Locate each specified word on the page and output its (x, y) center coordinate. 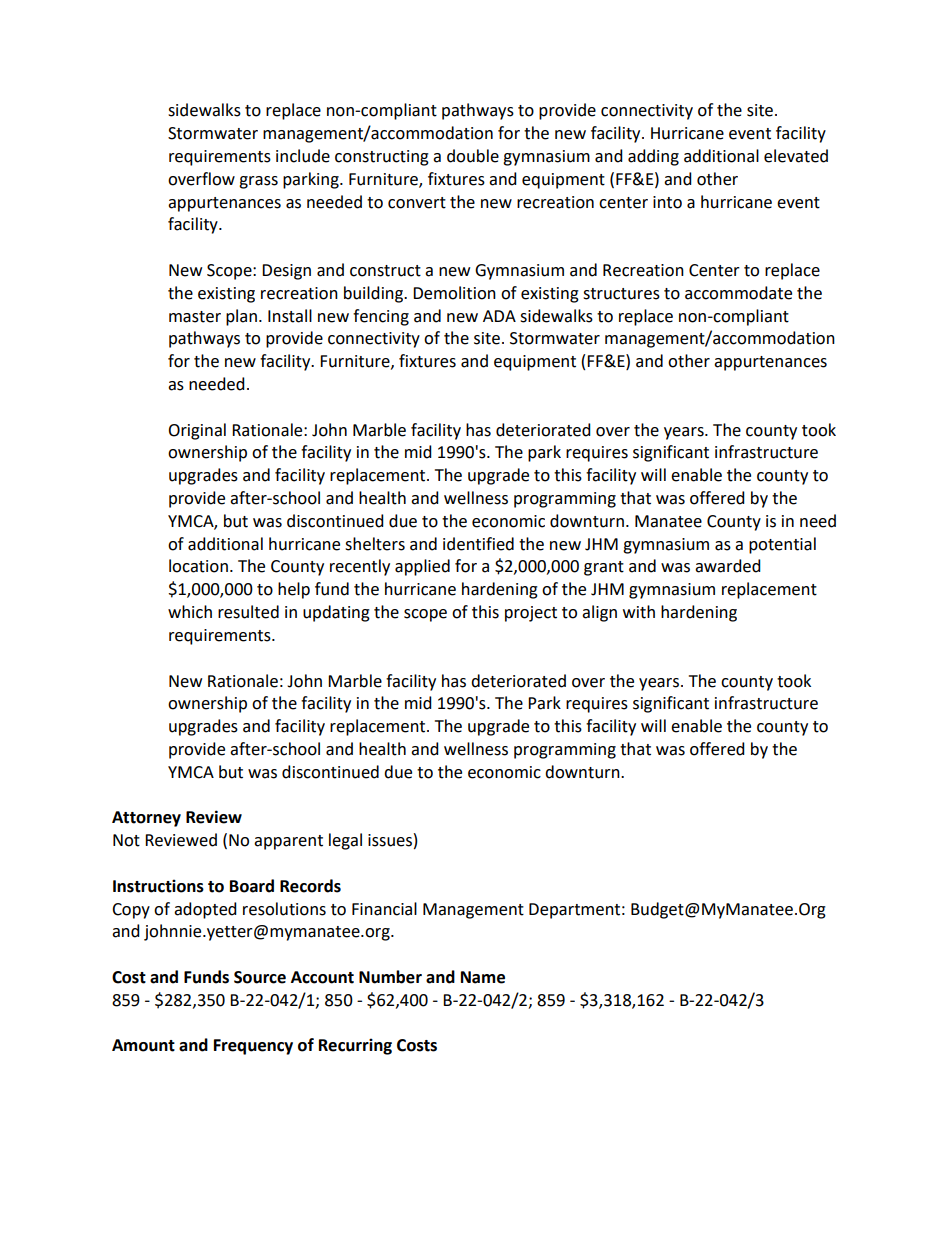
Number (390, 977)
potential (782, 545)
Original (197, 431)
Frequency (253, 1047)
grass (258, 182)
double (473, 156)
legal (345, 841)
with (639, 612)
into (667, 202)
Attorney (146, 819)
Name (483, 977)
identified (478, 544)
